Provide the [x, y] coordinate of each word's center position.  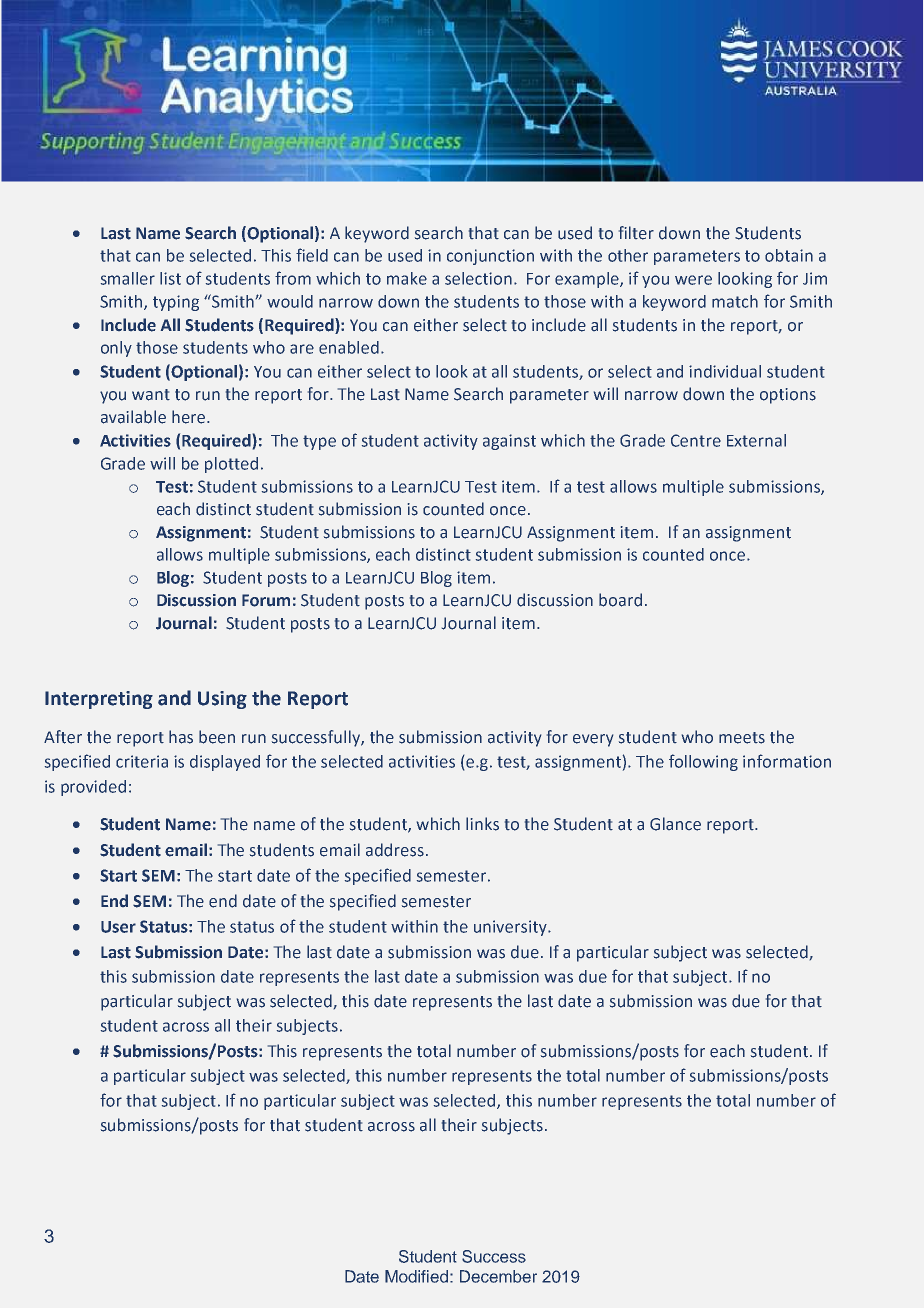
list [170, 278]
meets [742, 738]
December [498, 1276]
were [693, 280]
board [620, 600]
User [118, 927]
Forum [266, 600]
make [407, 278]
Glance [675, 824]
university [511, 928]
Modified [418, 1276]
